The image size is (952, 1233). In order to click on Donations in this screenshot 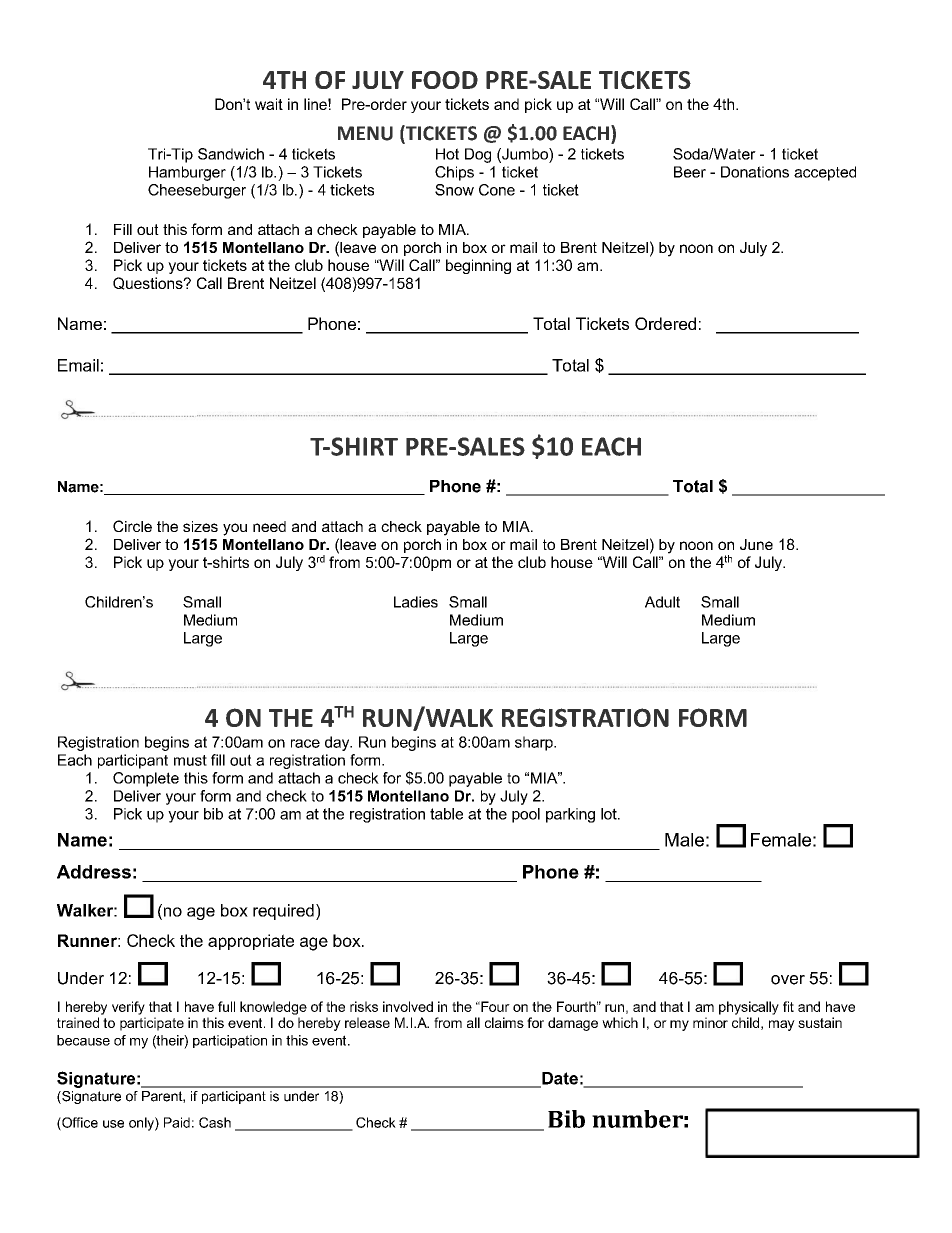, I will do `click(755, 172)`.
